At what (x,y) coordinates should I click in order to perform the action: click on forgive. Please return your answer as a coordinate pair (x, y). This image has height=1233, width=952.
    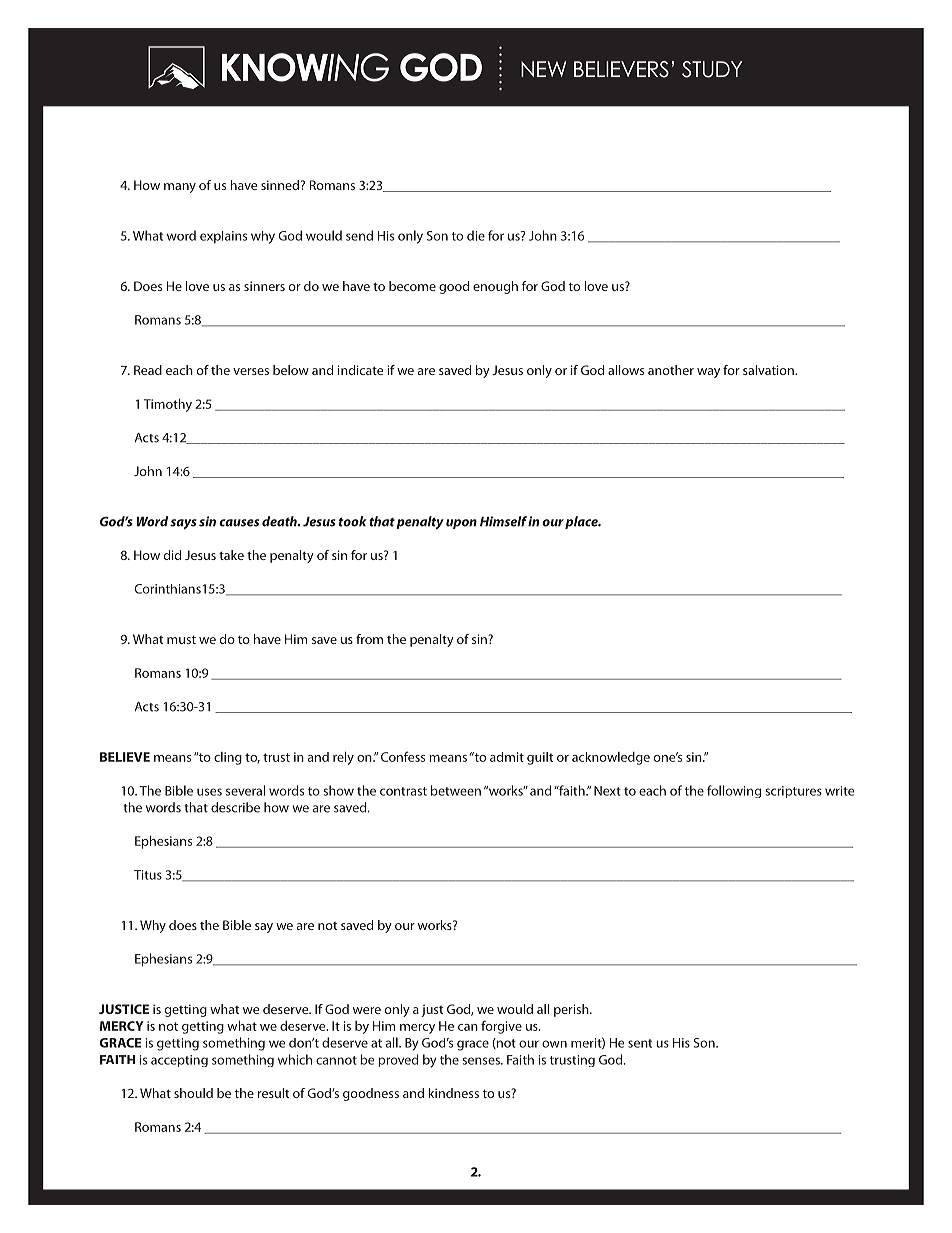
    Looking at the image, I should click on (501, 1027).
